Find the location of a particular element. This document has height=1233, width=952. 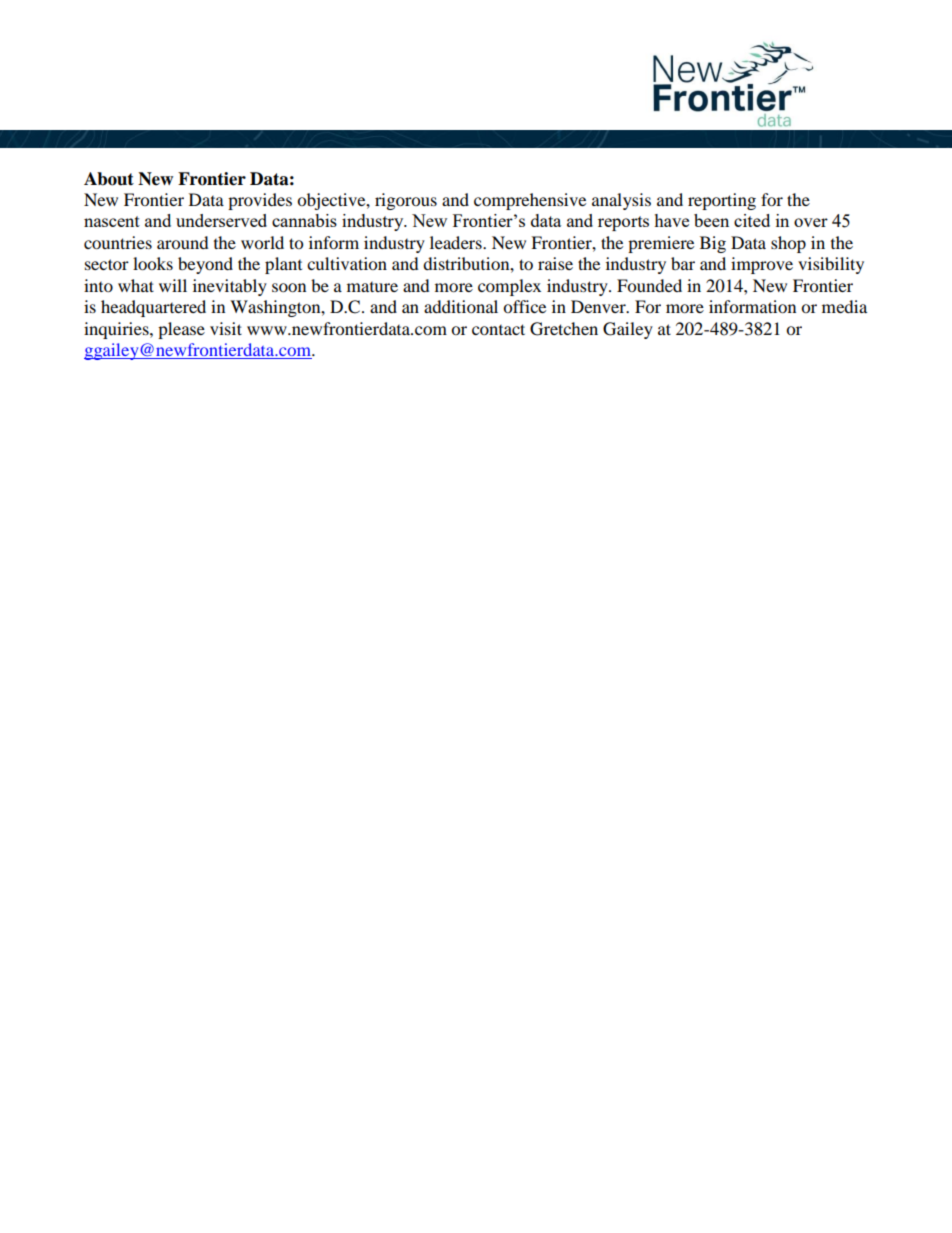

reporting is located at coordinates (722, 201).
